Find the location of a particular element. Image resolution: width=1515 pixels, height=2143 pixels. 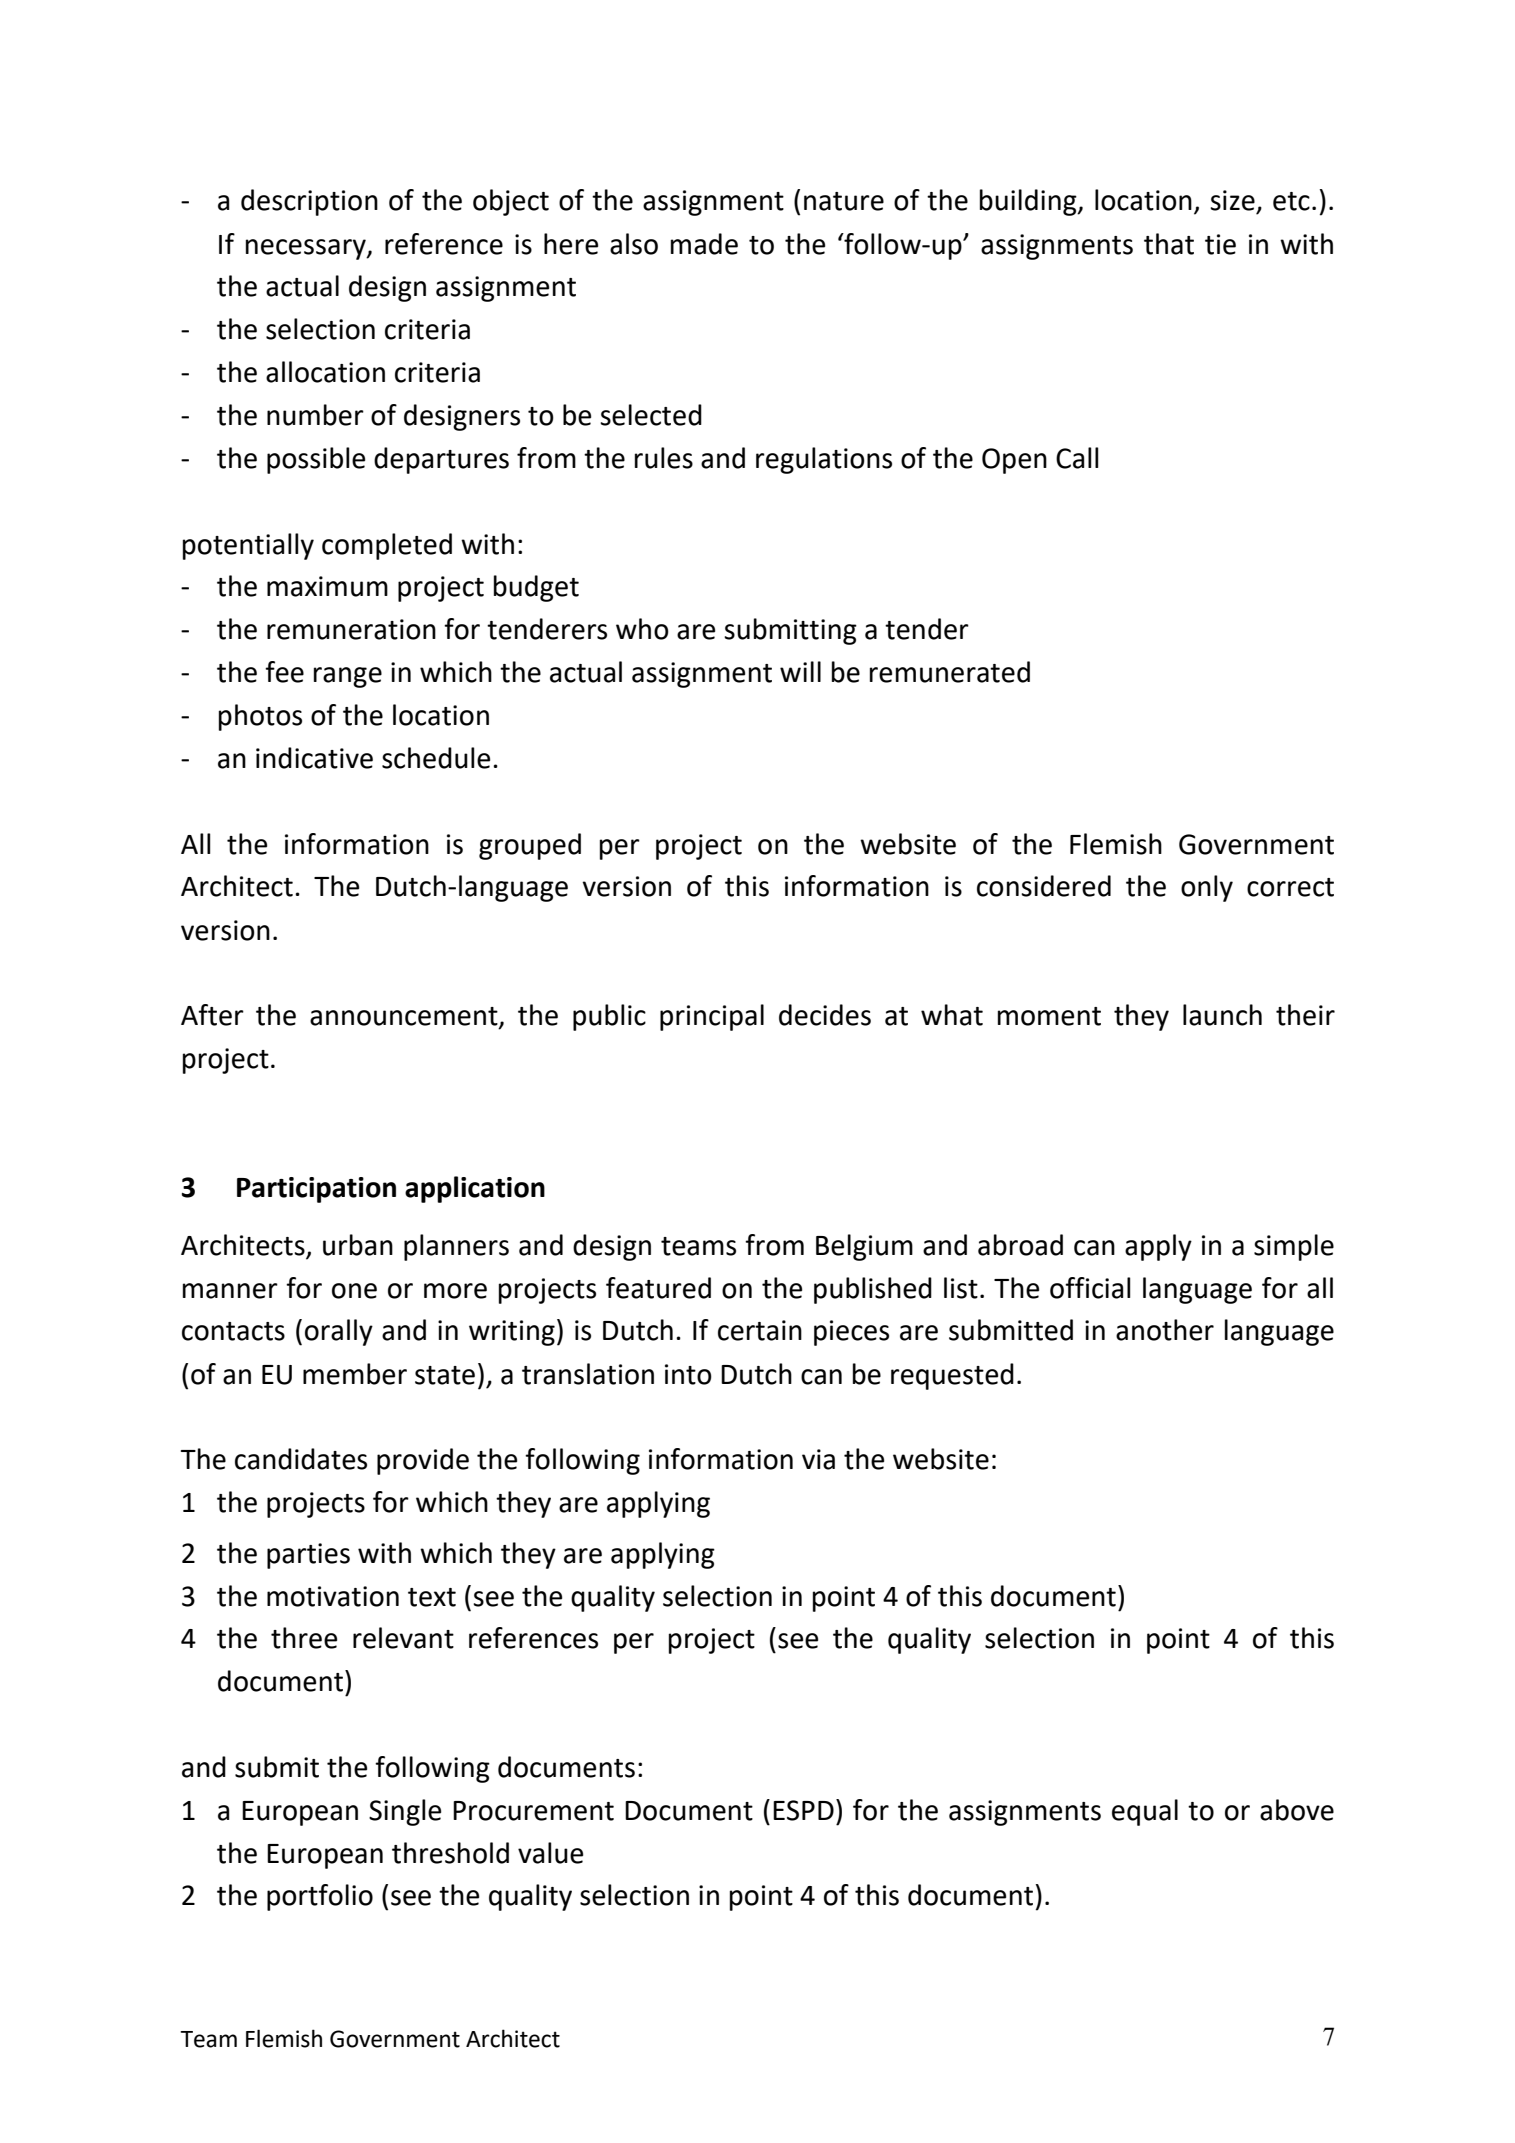

another is located at coordinates (1165, 1330).
